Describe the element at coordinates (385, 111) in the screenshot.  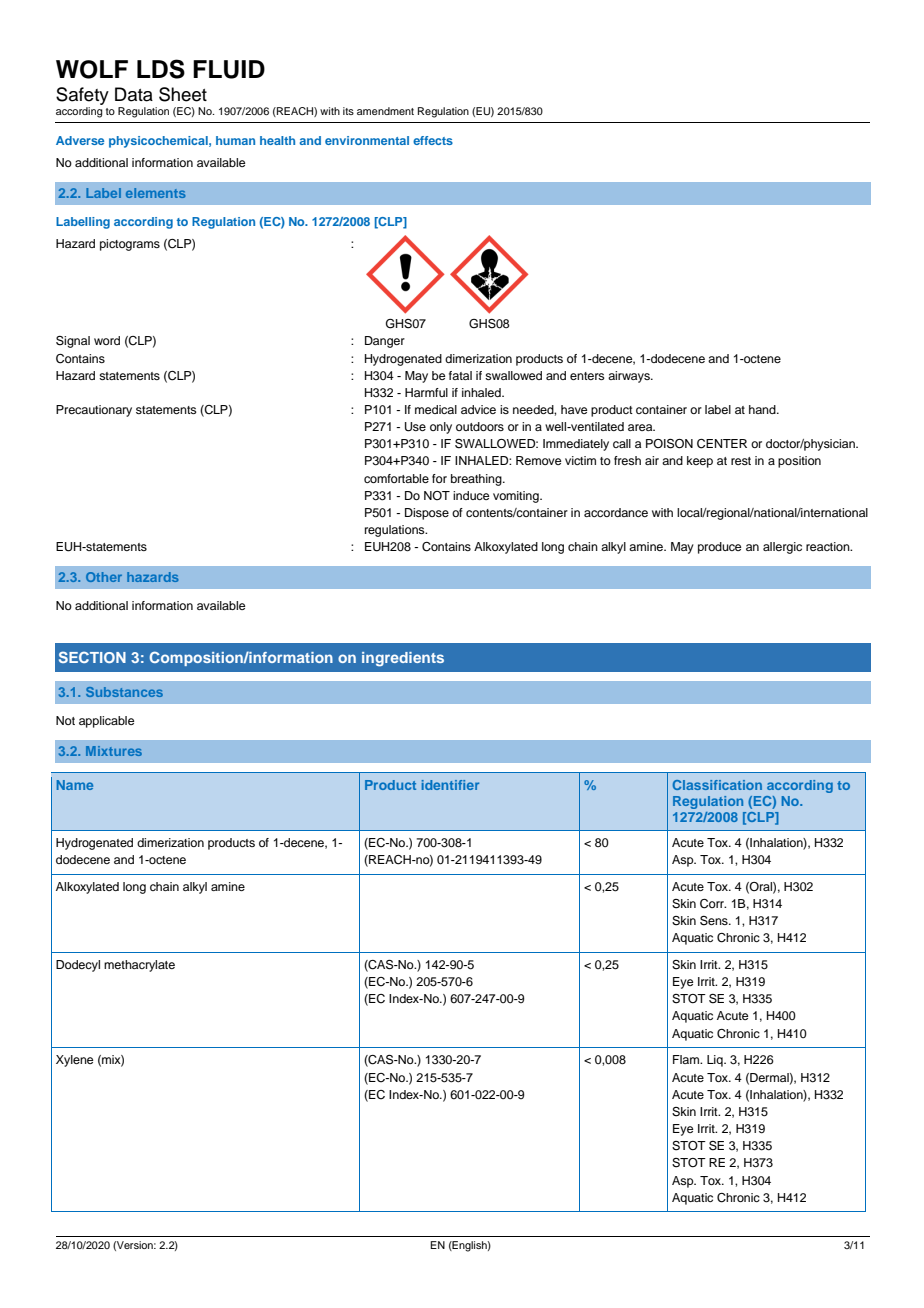
I see `amendment` at that location.
